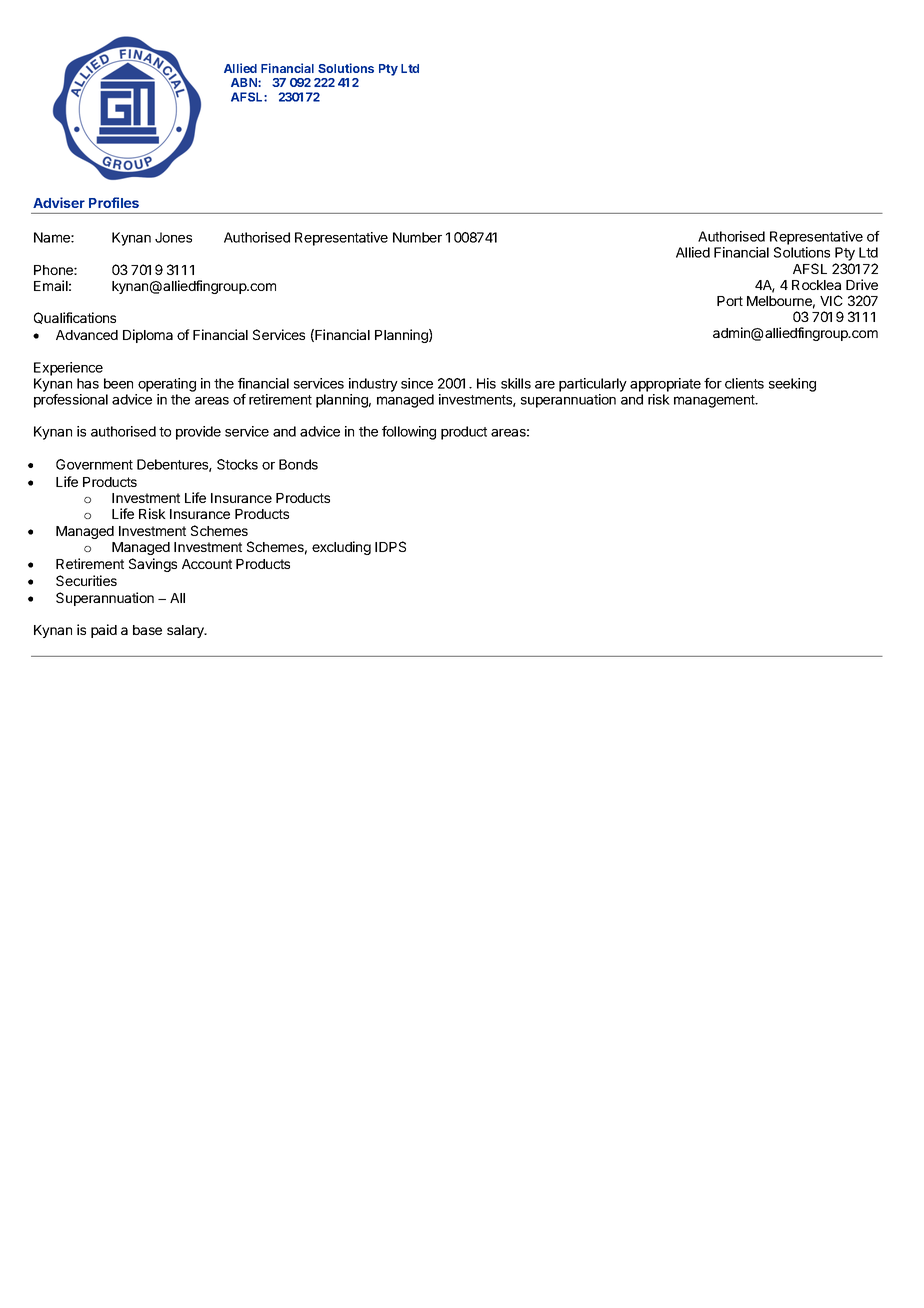 This image has height=1308, width=924. I want to click on management, so click(715, 401).
